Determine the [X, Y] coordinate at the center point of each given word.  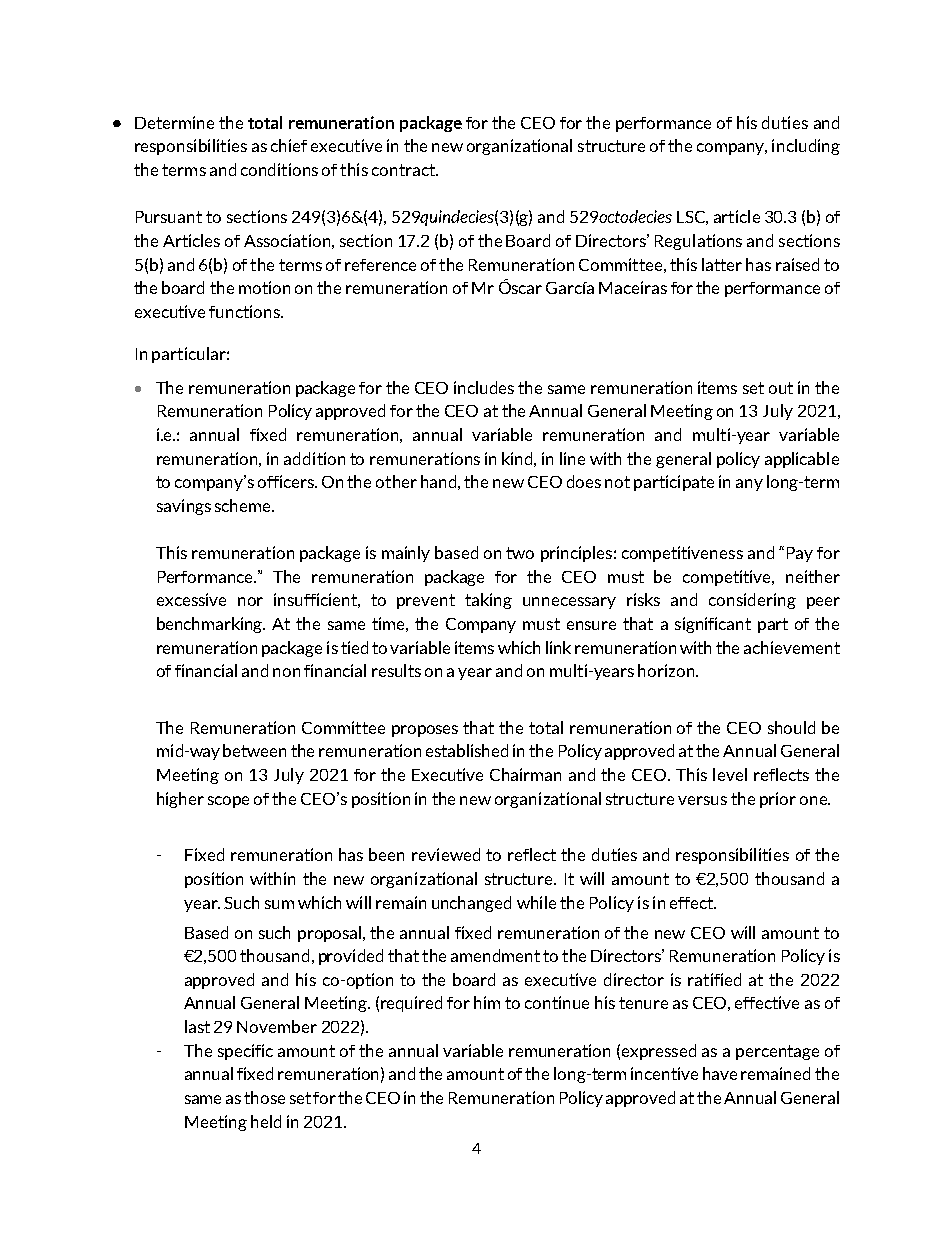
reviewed [446, 854]
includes [484, 387]
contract [404, 170]
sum [279, 904]
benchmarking [211, 625]
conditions [279, 169]
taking [488, 601]
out [781, 388]
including [806, 147]
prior [778, 800]
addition [314, 458]
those [264, 1097]
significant [713, 625]
